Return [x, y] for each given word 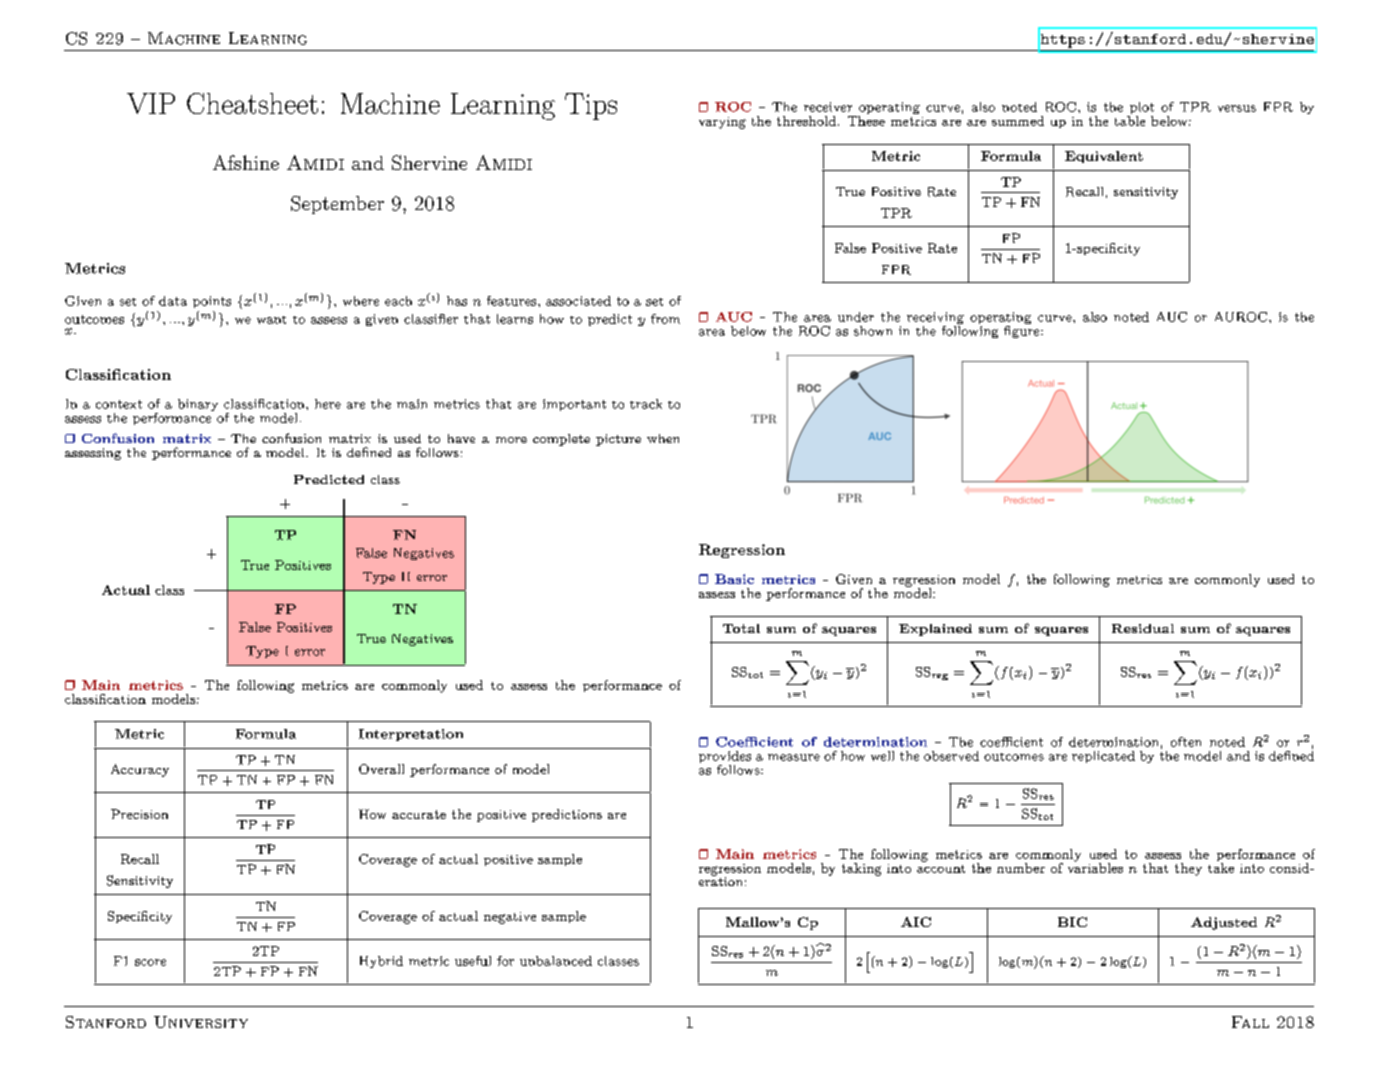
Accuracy [140, 770]
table [1130, 119]
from [665, 319]
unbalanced [556, 961]
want [271, 320]
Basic [734, 579]
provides [725, 758]
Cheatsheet [252, 103]
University [201, 1022]
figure [1023, 330]
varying [722, 123]
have [461, 438]
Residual [1143, 628]
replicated [1103, 757]
